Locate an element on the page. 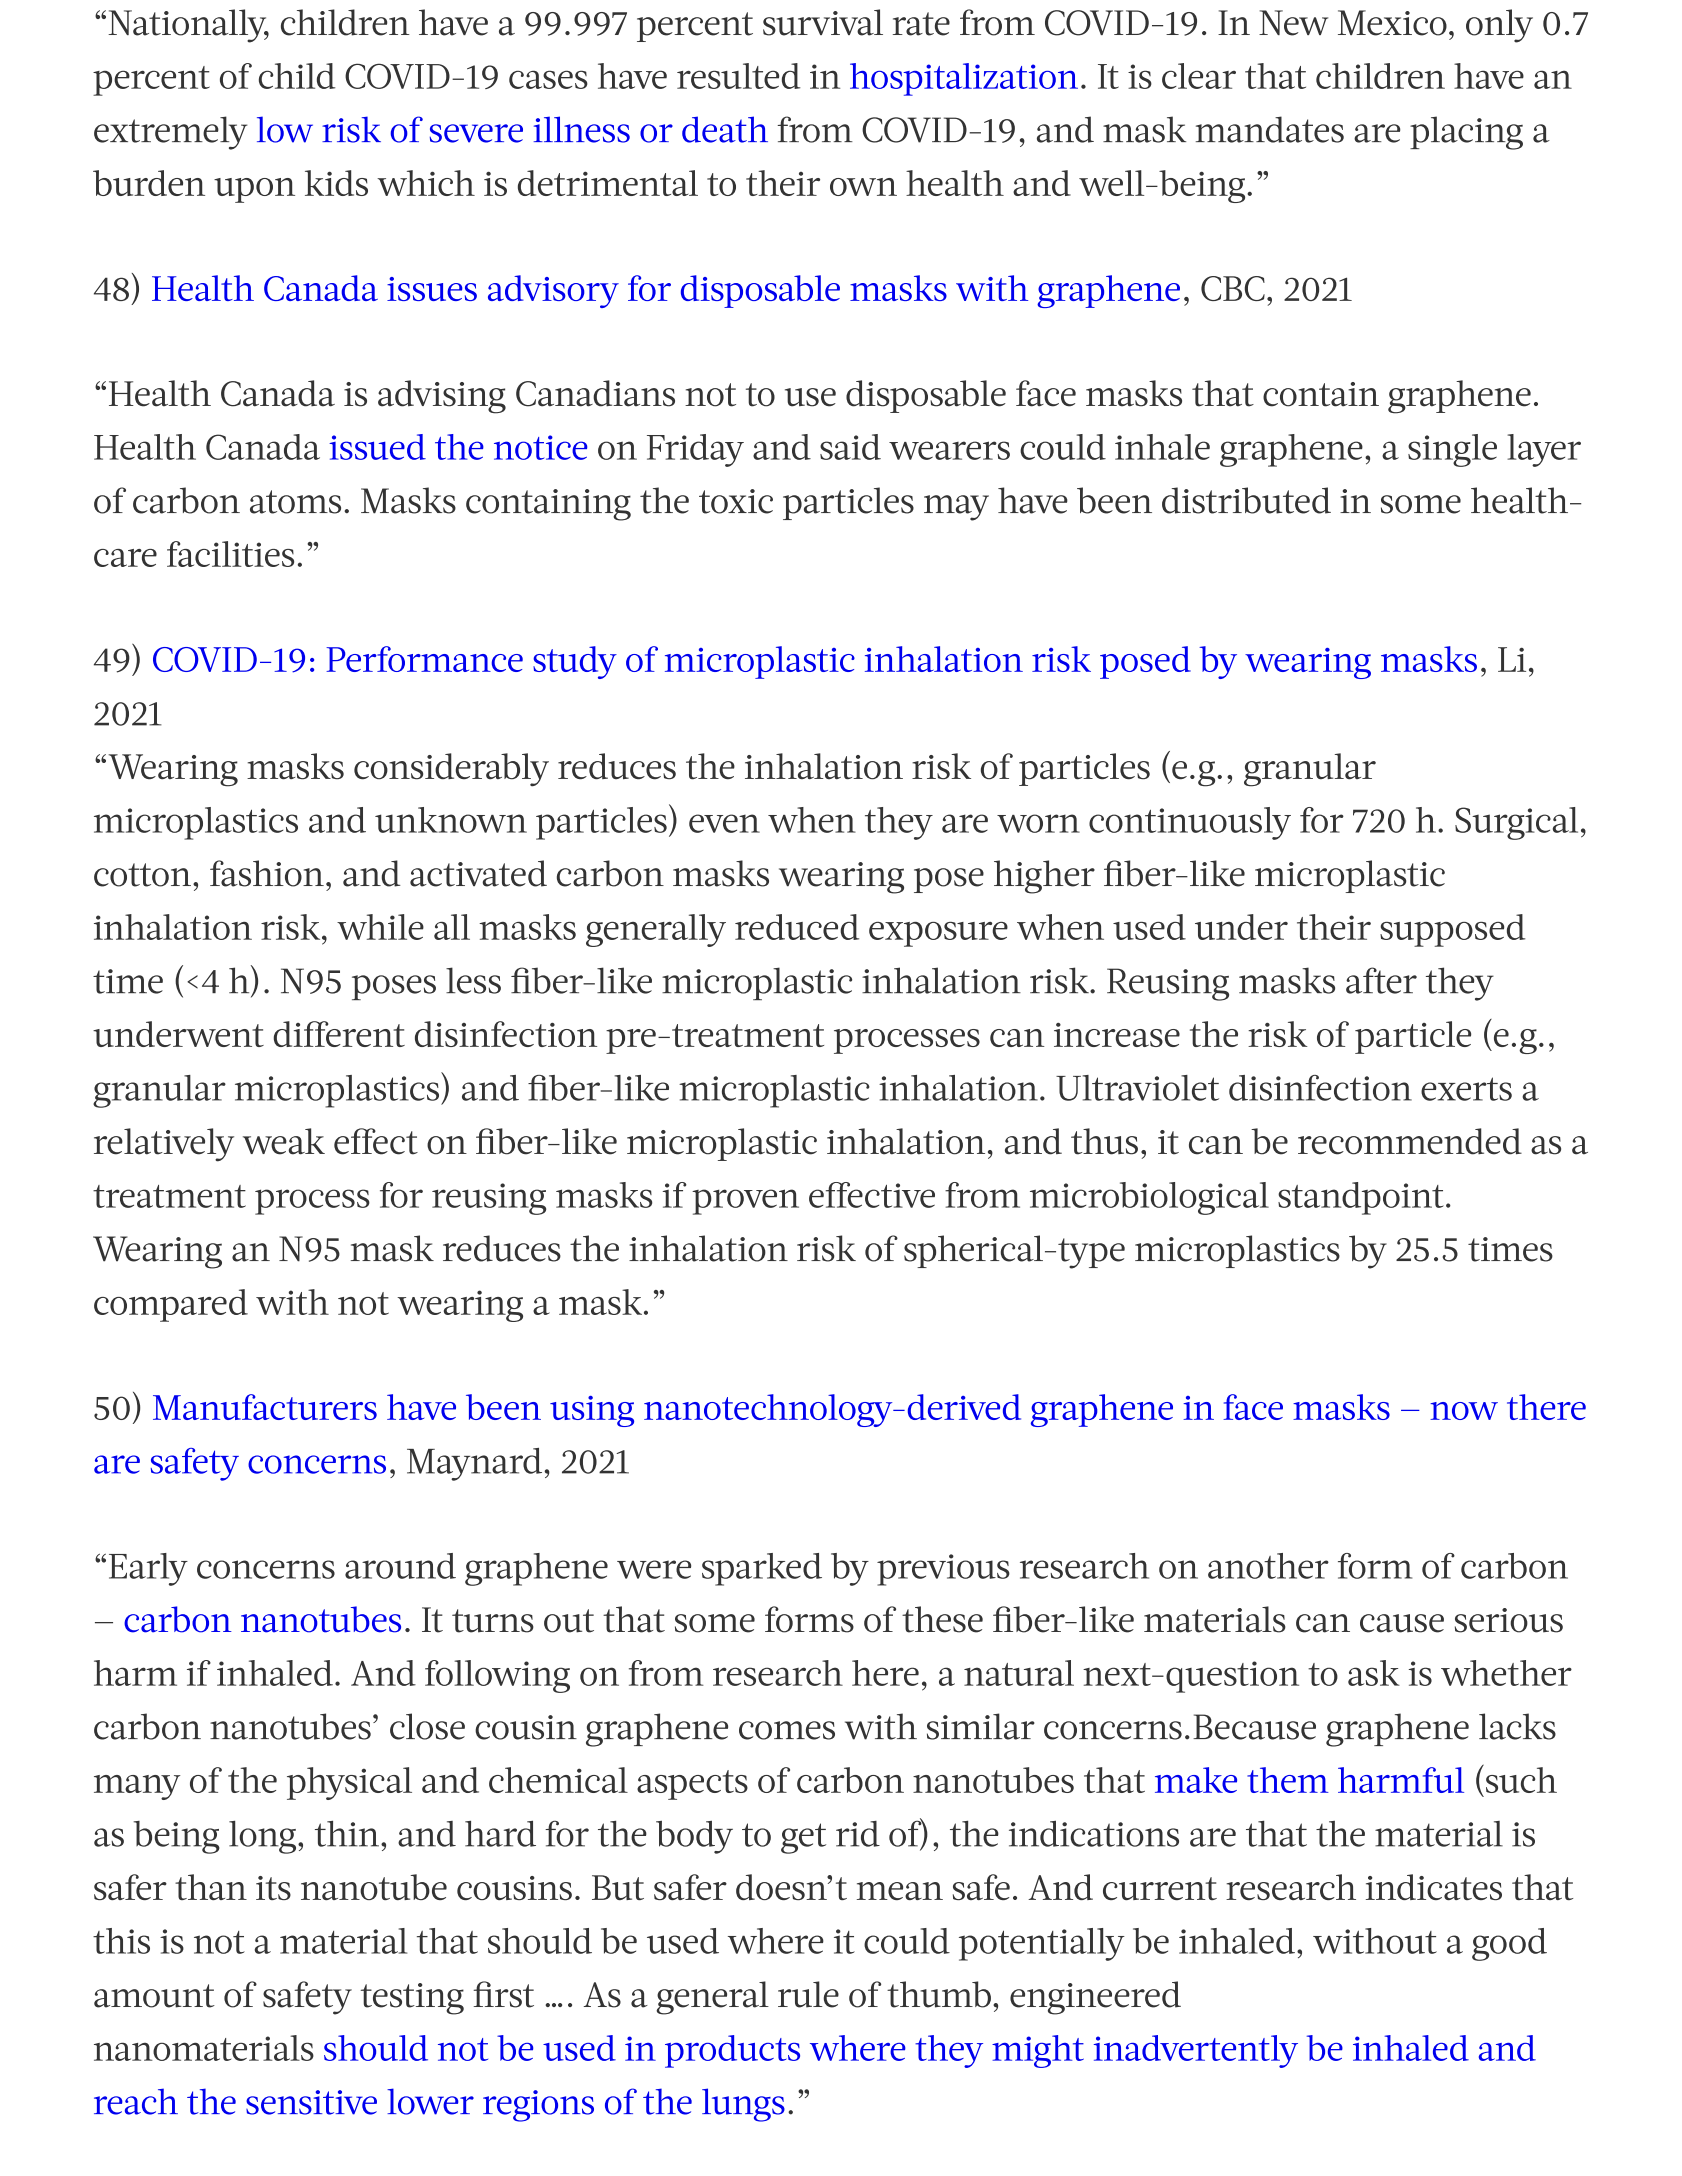 The image size is (1682, 2176). survival is located at coordinates (823, 22).
